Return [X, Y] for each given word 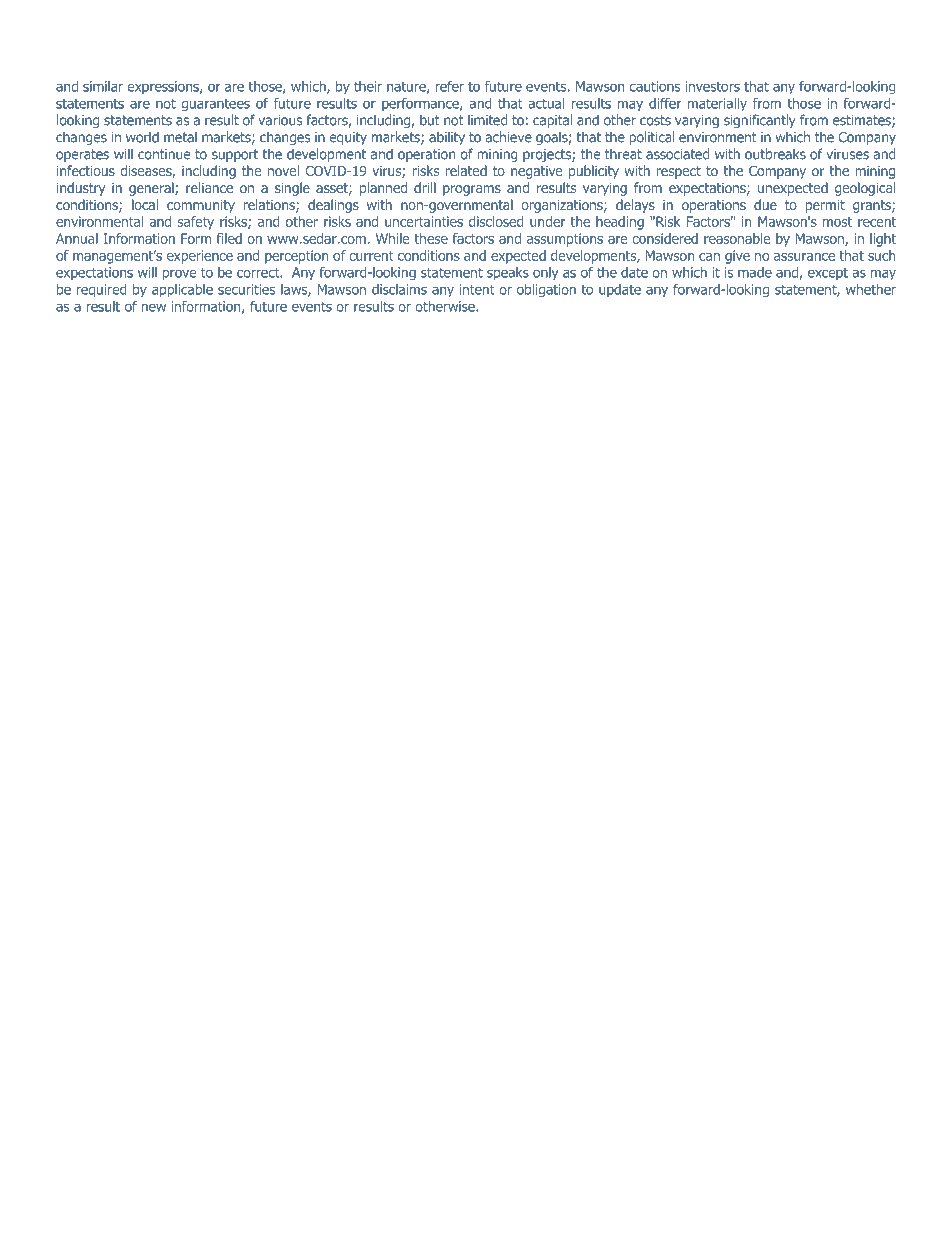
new [153, 307]
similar [103, 86]
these [431, 238]
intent [477, 289]
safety [195, 223]
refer [449, 86]
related [466, 170]
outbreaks [775, 154]
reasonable [737, 238]
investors [712, 86]
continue [164, 154]
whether [871, 289]
